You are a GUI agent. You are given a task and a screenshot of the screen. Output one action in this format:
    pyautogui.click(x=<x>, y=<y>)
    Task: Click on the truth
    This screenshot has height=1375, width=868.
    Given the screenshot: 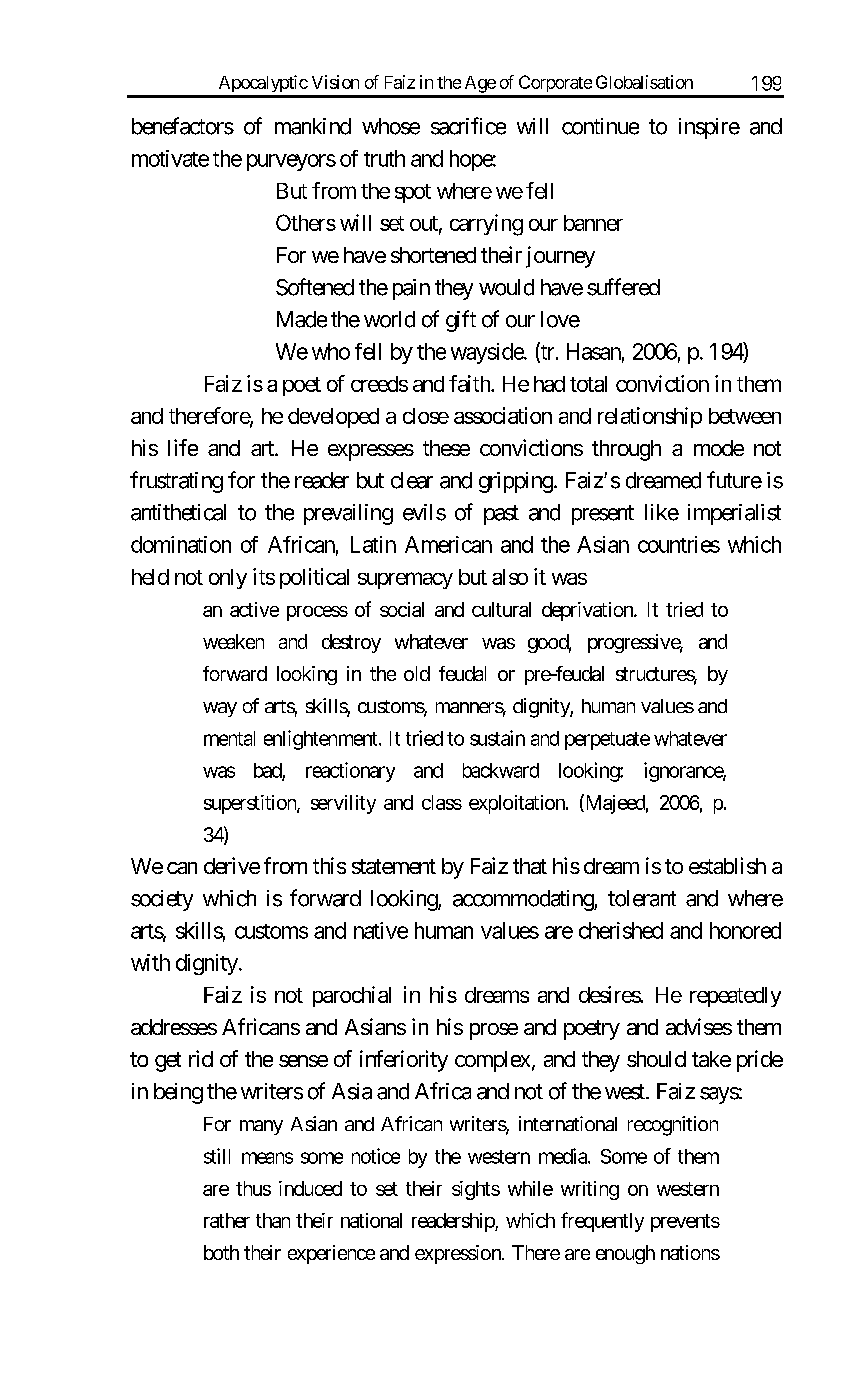 What is the action you would take?
    pyautogui.click(x=384, y=158)
